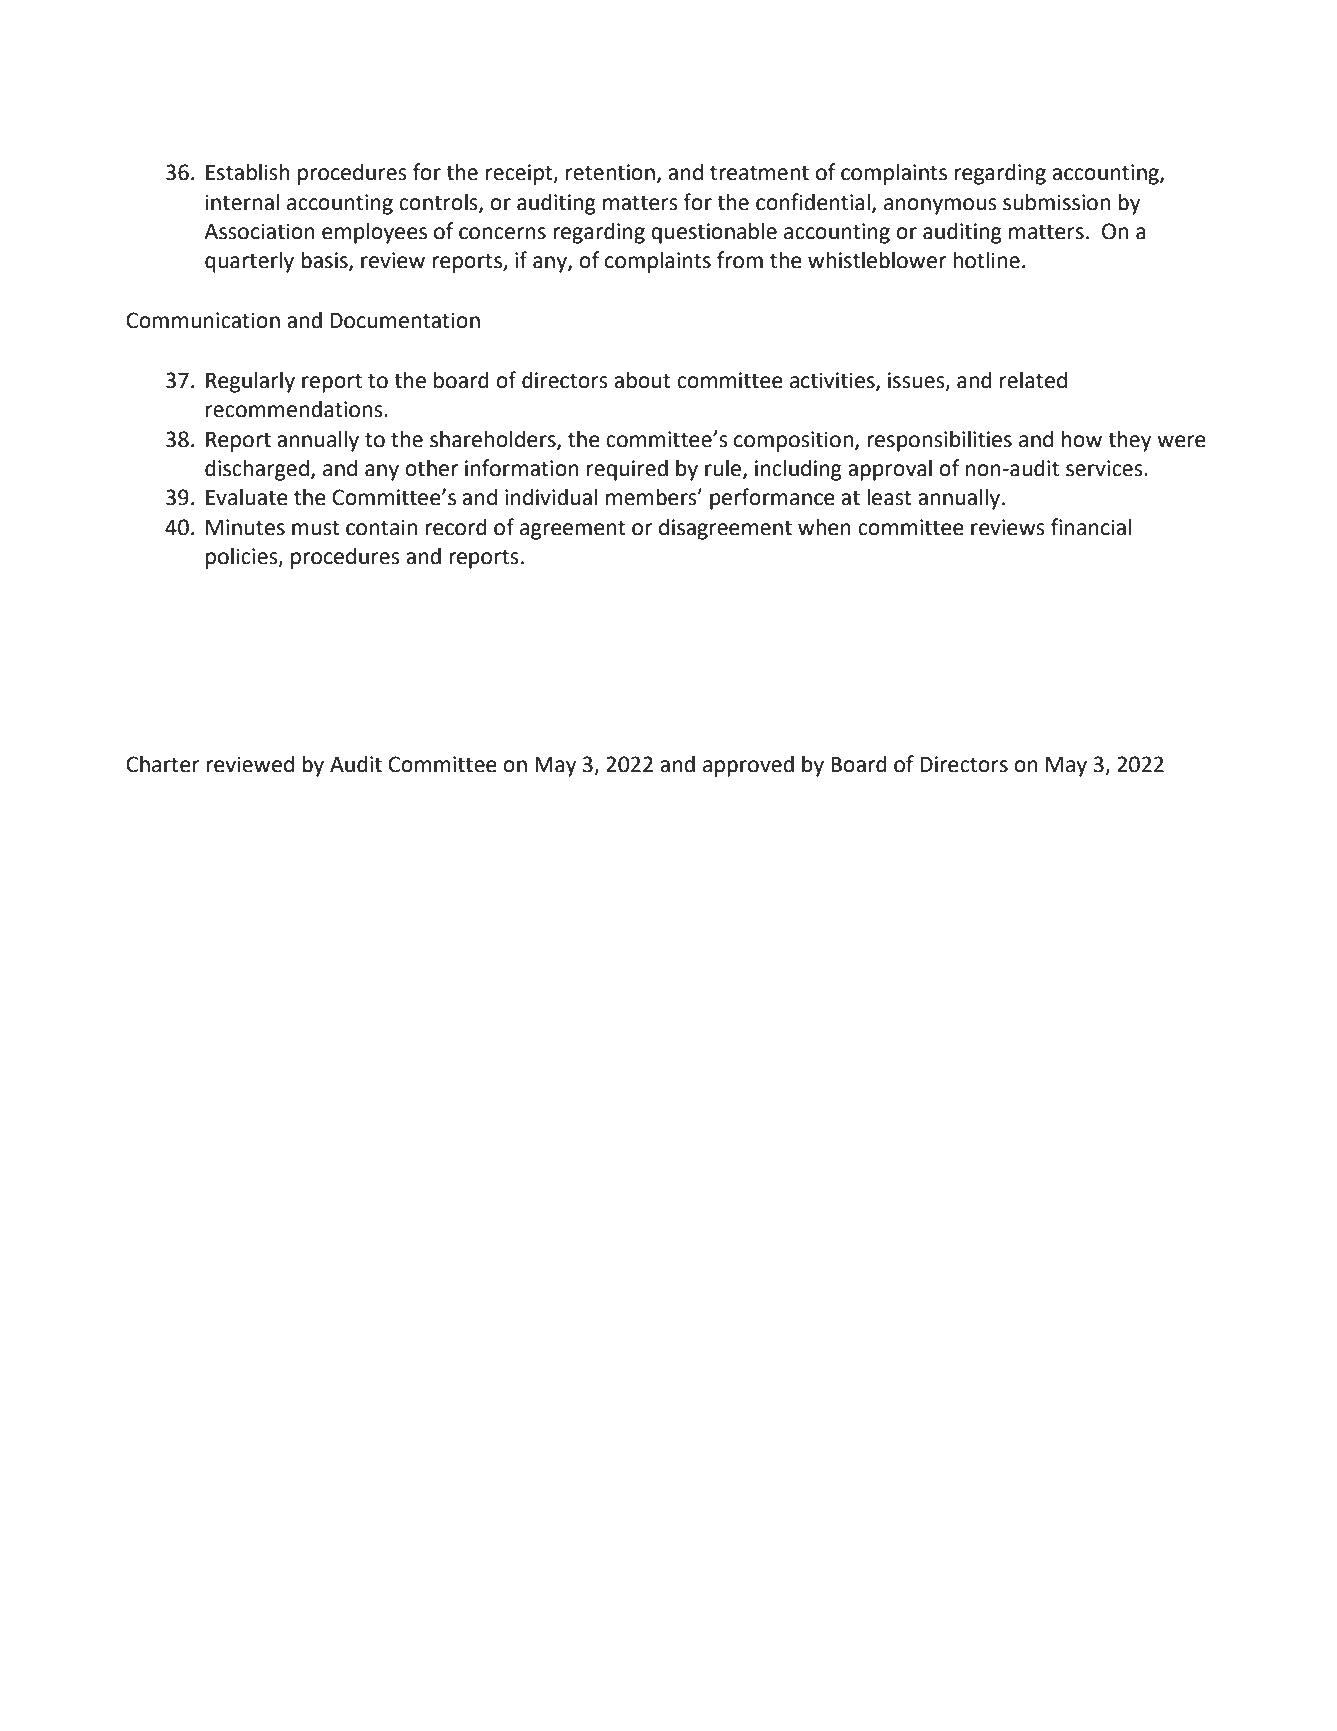  I want to click on internal, so click(242, 202).
